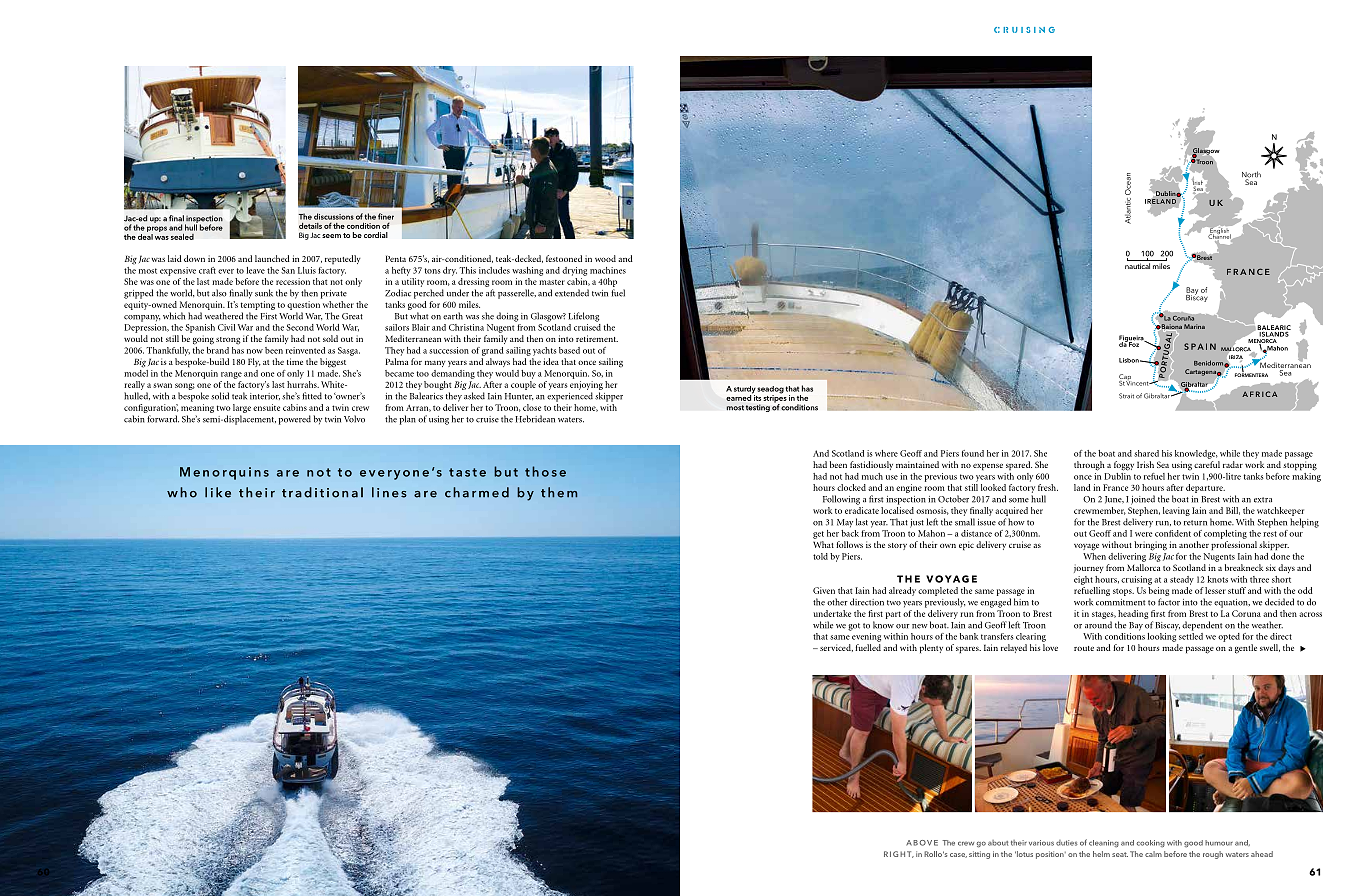  What do you see at coordinates (334, 216) in the screenshot?
I see `discussions` at bounding box center [334, 216].
